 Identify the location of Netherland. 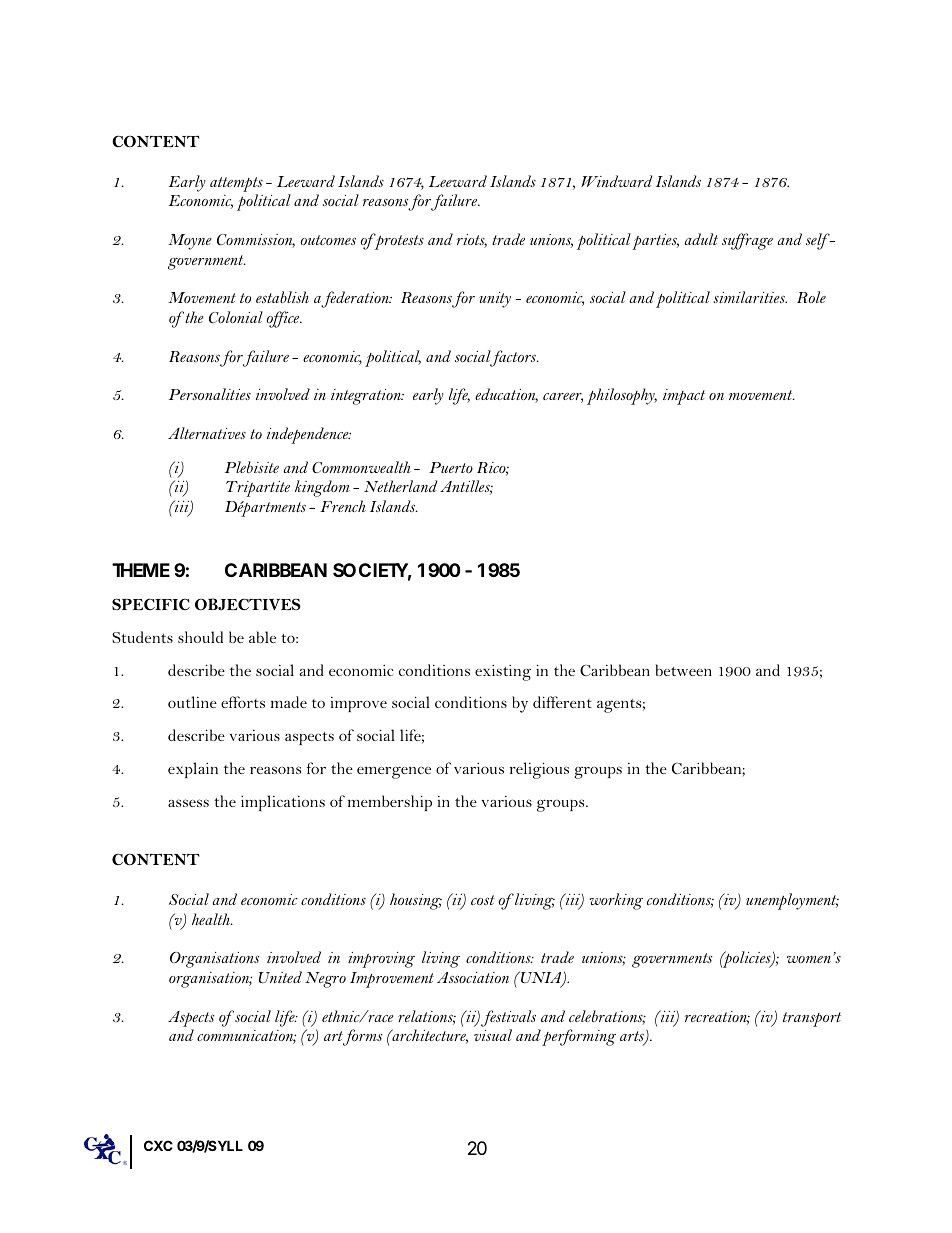
(401, 486).
